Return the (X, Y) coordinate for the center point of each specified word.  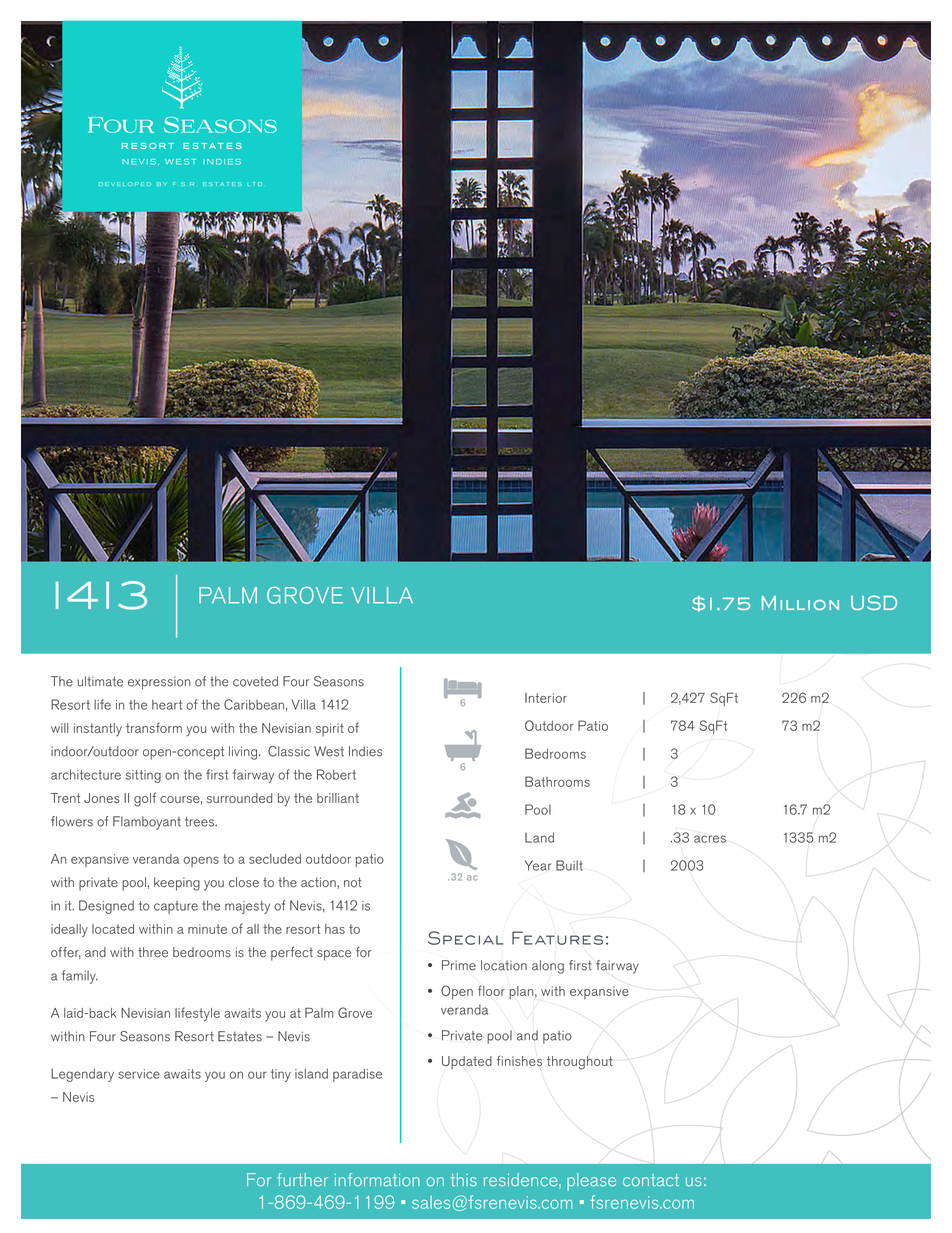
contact (651, 1180)
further (302, 1180)
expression (159, 683)
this (463, 1180)
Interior (546, 698)
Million (800, 603)
